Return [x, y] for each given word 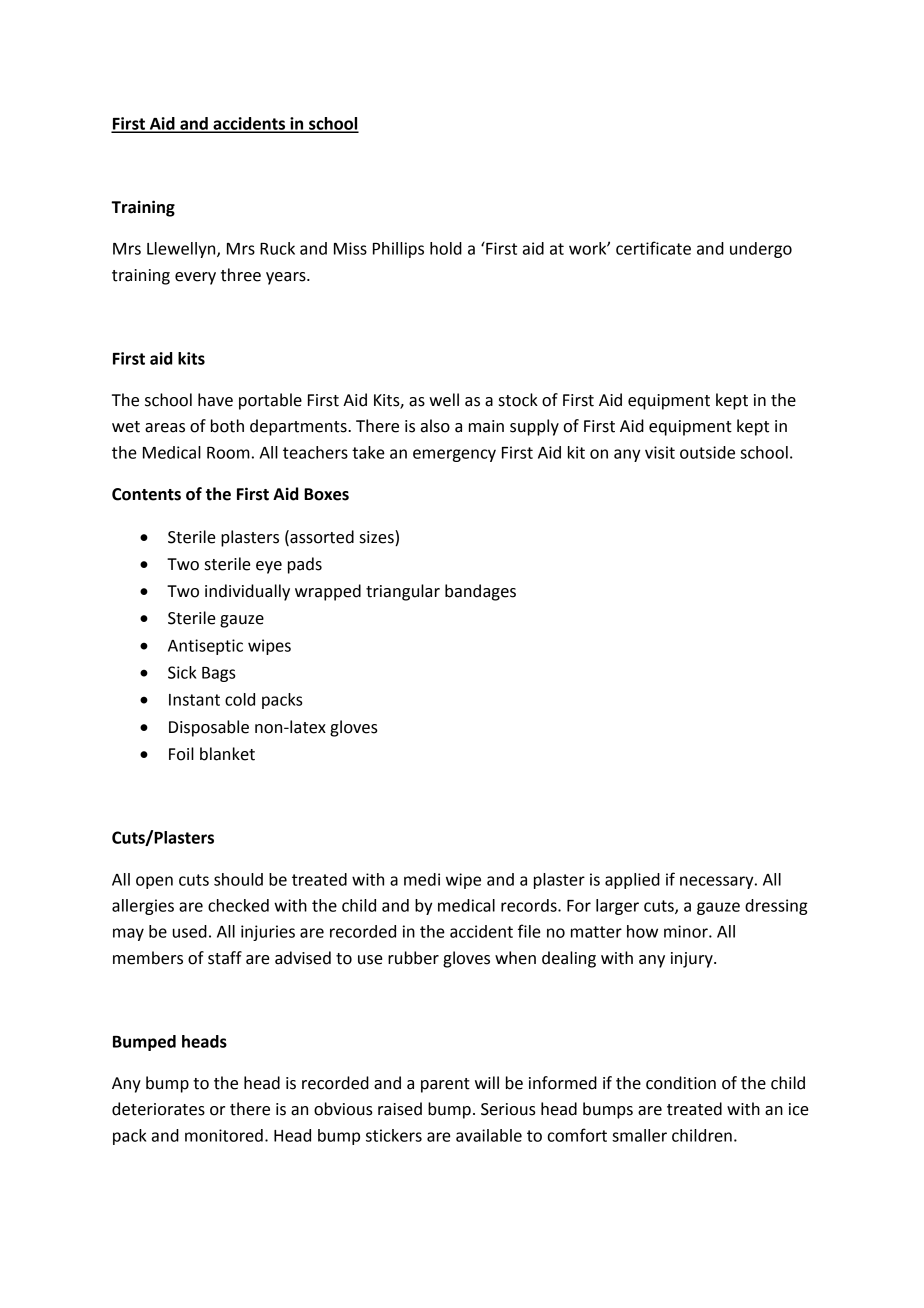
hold [446, 248]
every [195, 278]
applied [632, 881]
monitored [224, 1135]
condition [681, 1083]
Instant [194, 700]
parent [445, 1085]
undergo [761, 250]
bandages [480, 592]
